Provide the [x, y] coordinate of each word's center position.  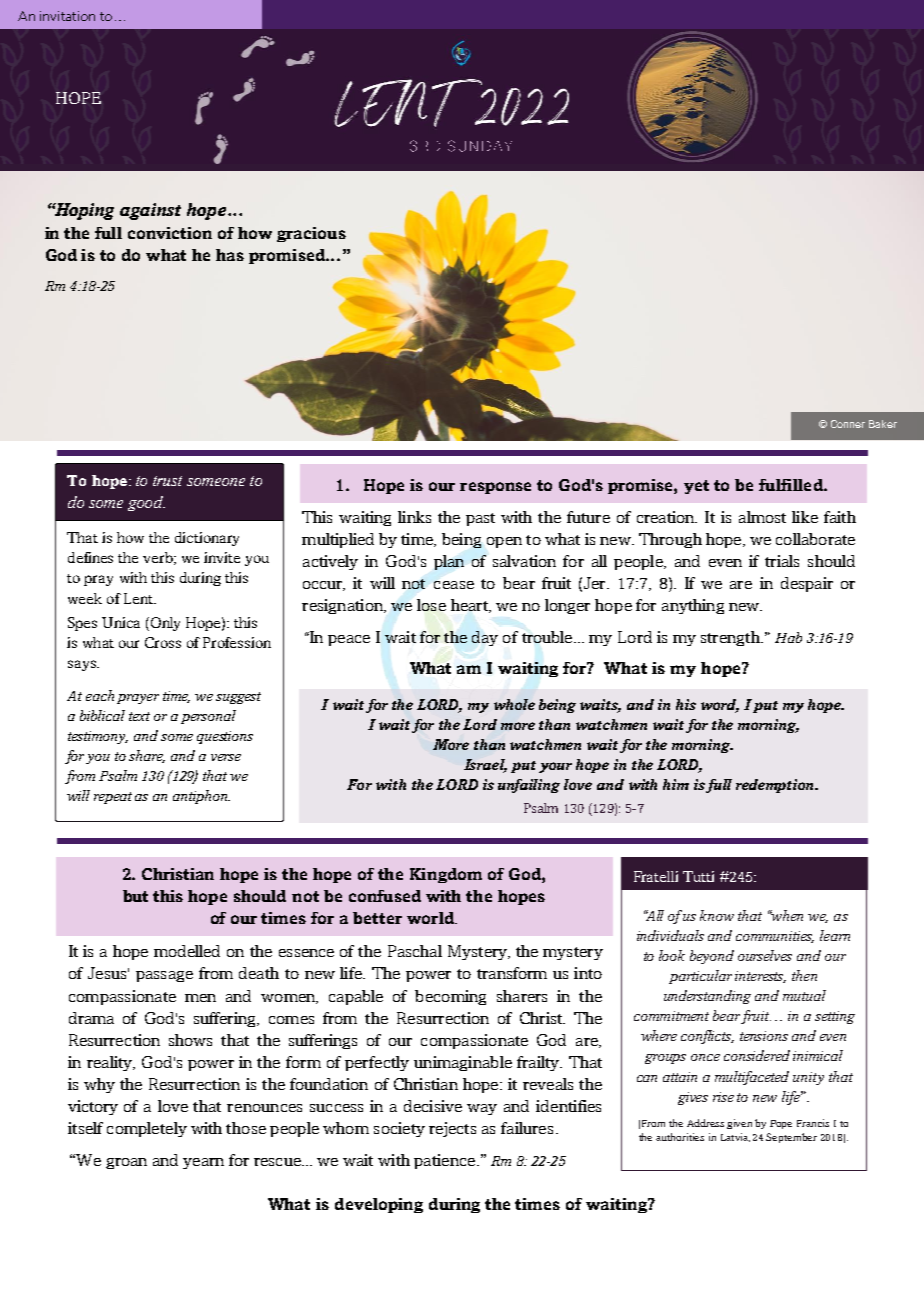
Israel [485, 766]
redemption [776, 786]
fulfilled [792, 485]
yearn [203, 1163]
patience [444, 1161]
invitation [67, 16]
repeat [113, 798]
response [495, 488]
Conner [848, 424]
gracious [311, 234]
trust [167, 481]
